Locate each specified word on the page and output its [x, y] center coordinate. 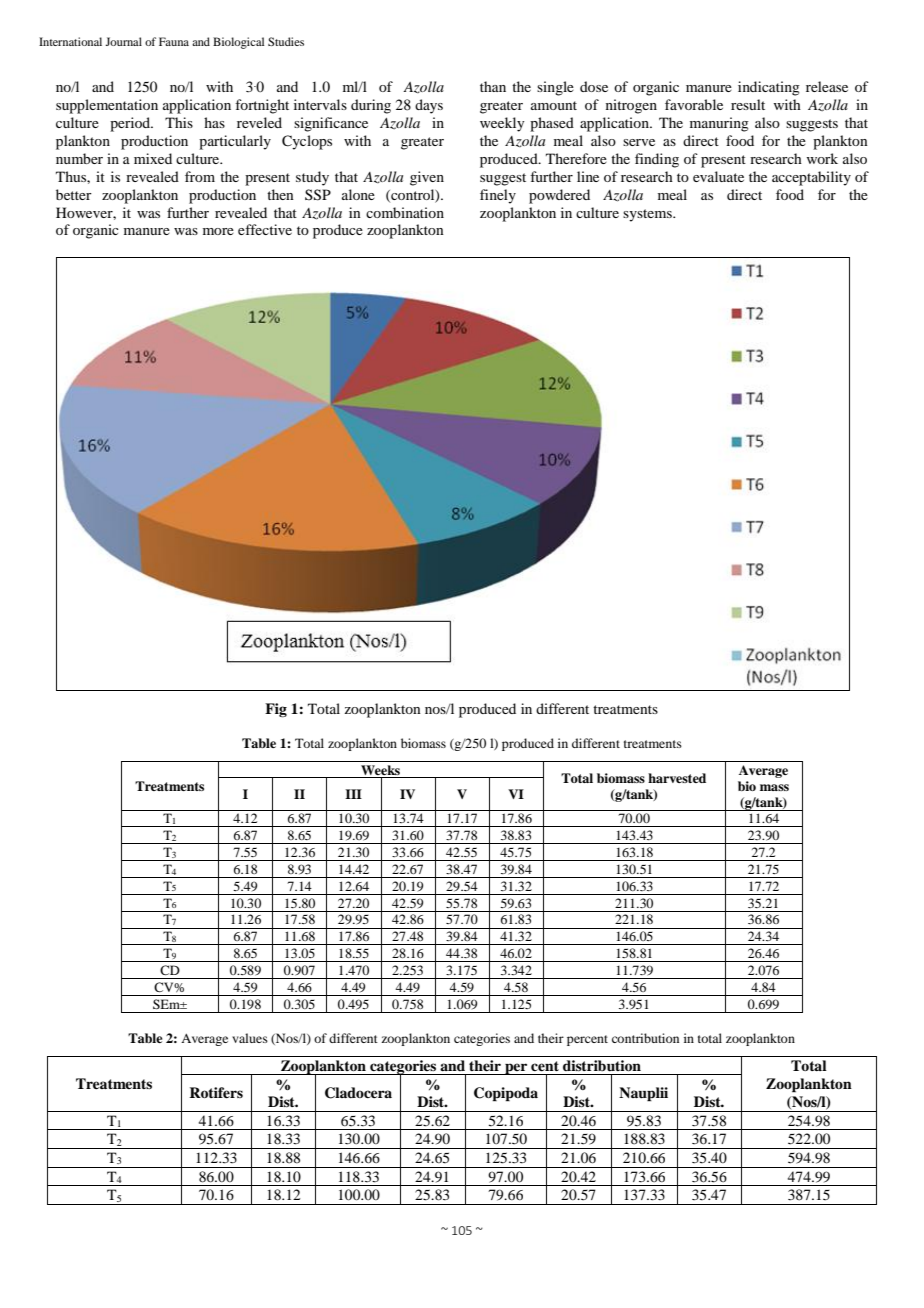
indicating [769, 88]
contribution [645, 1038]
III [353, 794]
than [493, 86]
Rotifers [216, 1092]
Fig [276, 710]
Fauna [174, 41]
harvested [677, 778]
